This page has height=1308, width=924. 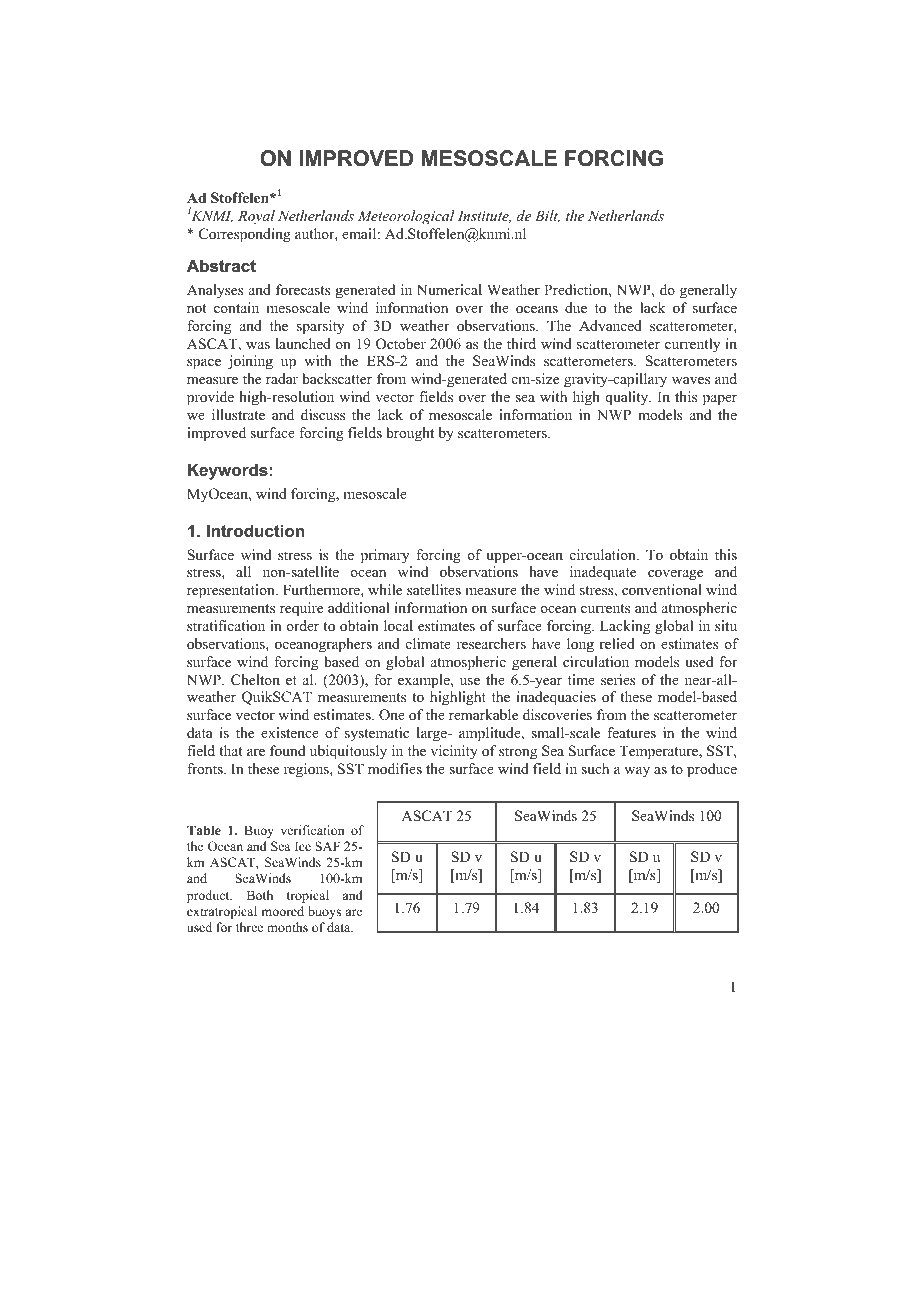 What do you see at coordinates (628, 398) in the page?
I see `quality` at bounding box center [628, 398].
